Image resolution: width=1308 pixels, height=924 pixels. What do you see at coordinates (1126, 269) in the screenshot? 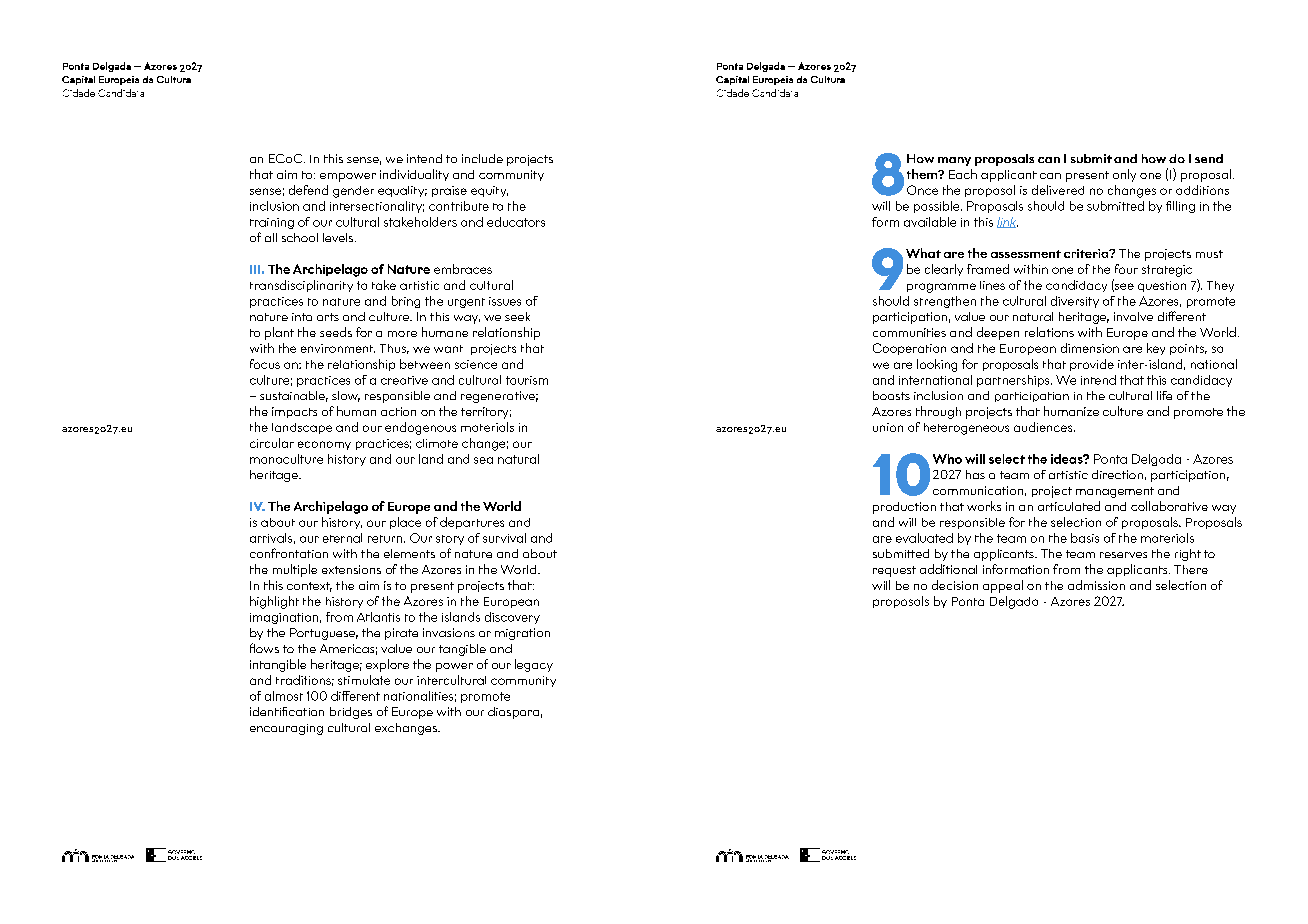
I see `four` at bounding box center [1126, 269].
